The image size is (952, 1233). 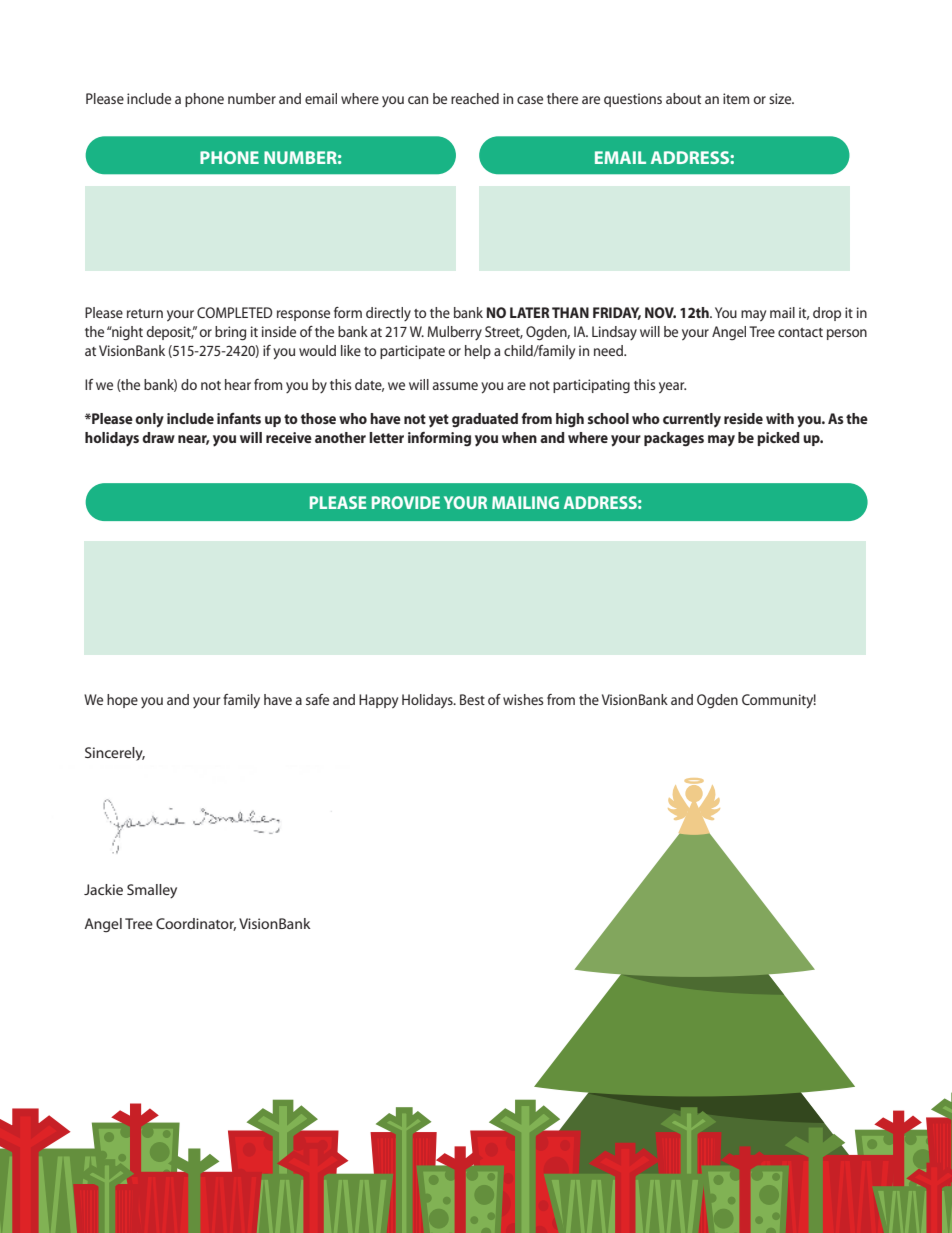 What do you see at coordinates (406, 502) in the screenshot?
I see `PROVIDE` at bounding box center [406, 502].
